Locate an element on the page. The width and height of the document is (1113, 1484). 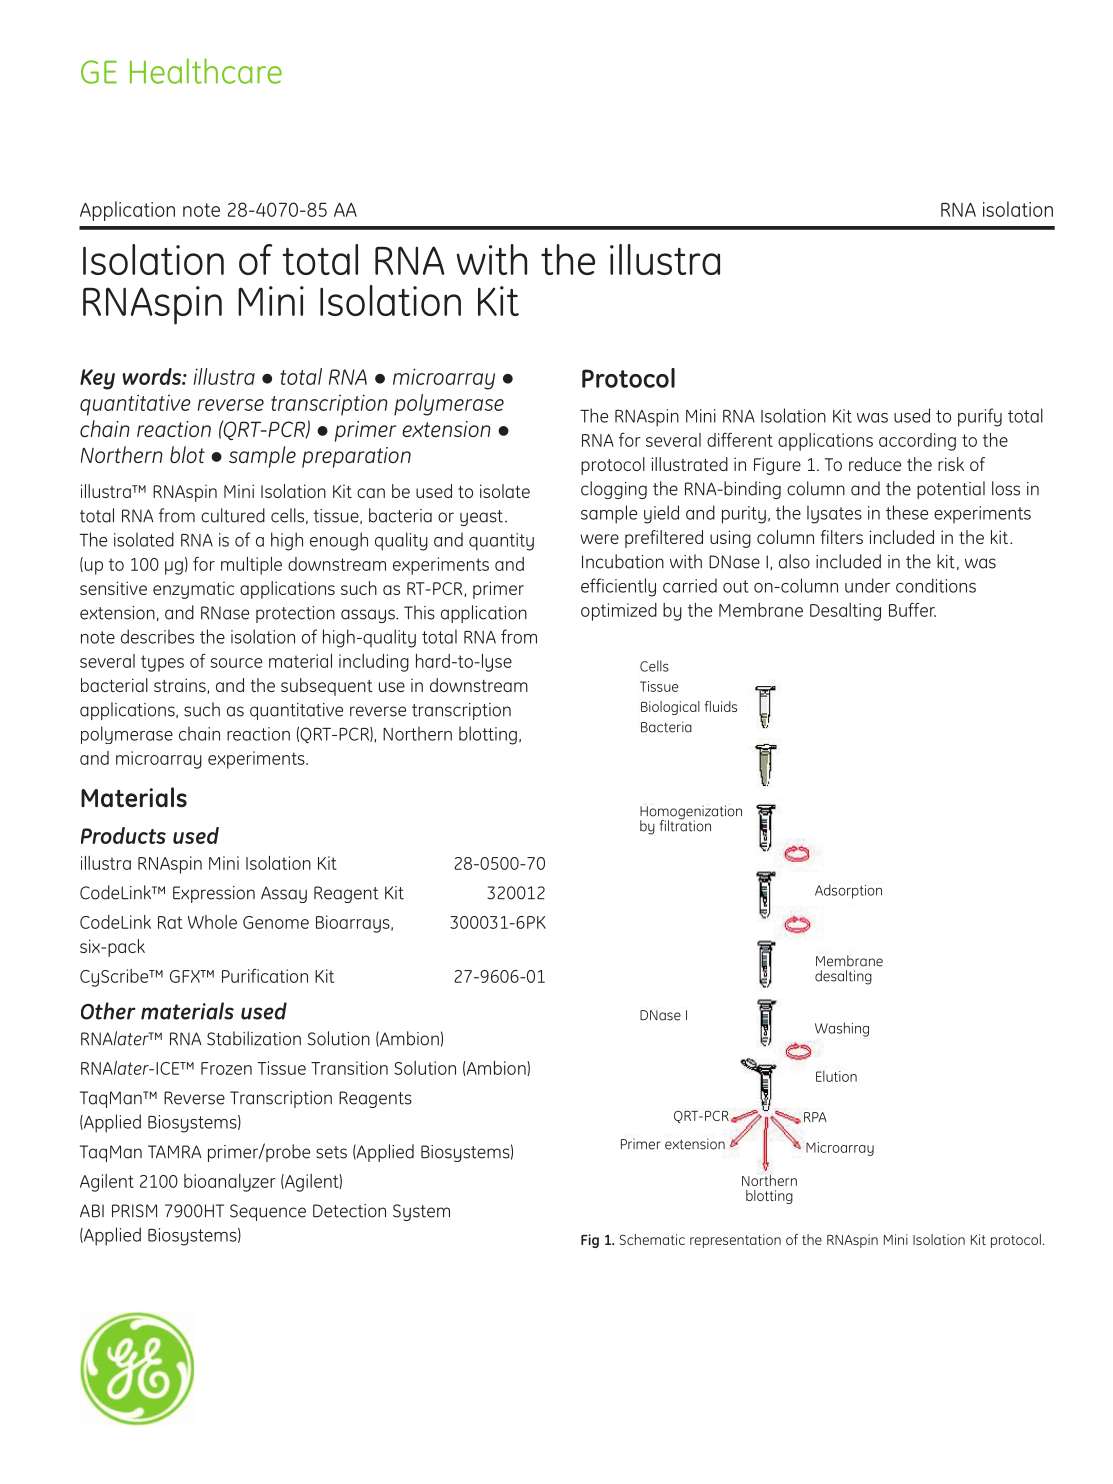
Buffer is located at coordinates (912, 609).
